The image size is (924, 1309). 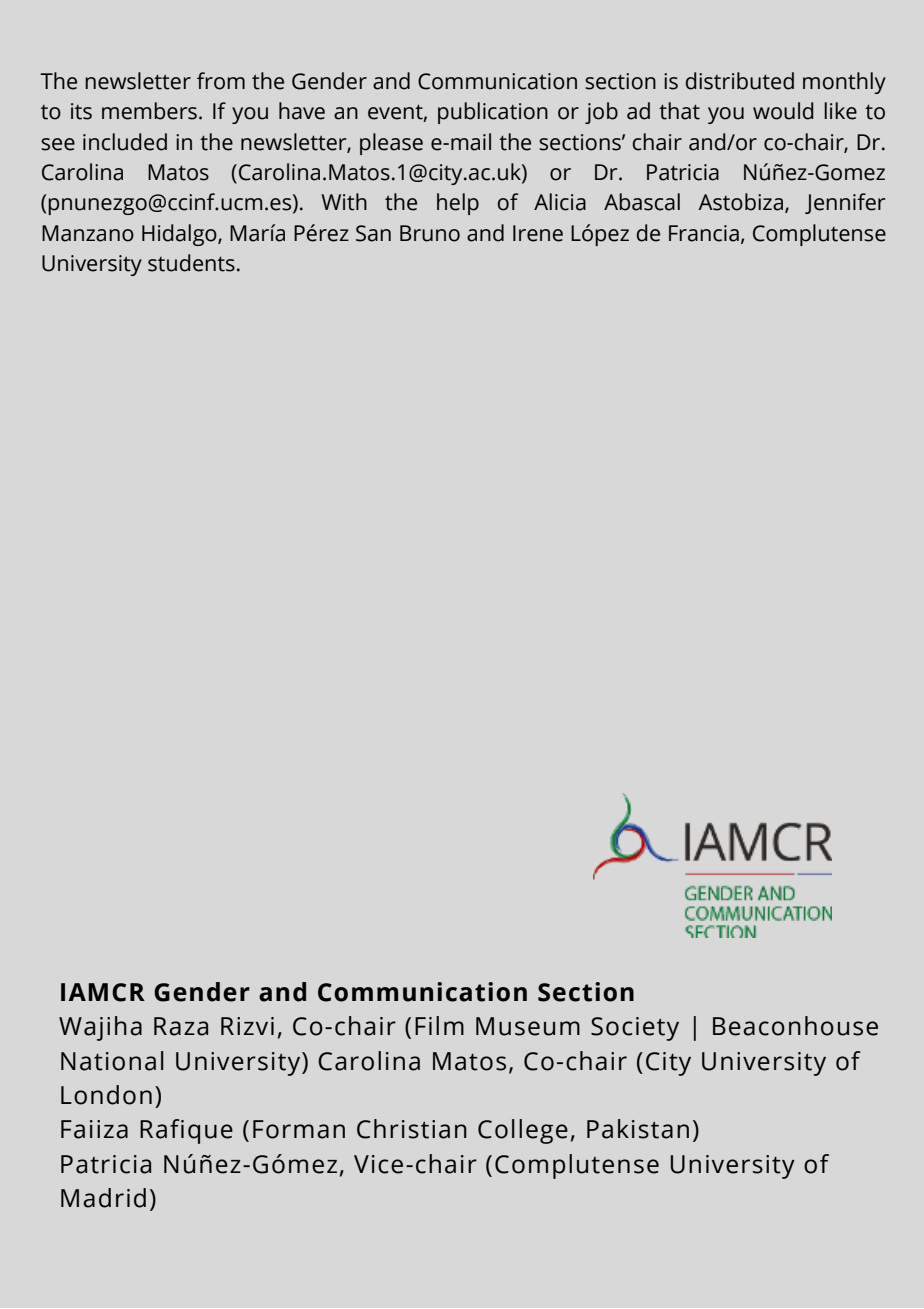 What do you see at coordinates (439, 1025) in the image?
I see `Film` at bounding box center [439, 1025].
